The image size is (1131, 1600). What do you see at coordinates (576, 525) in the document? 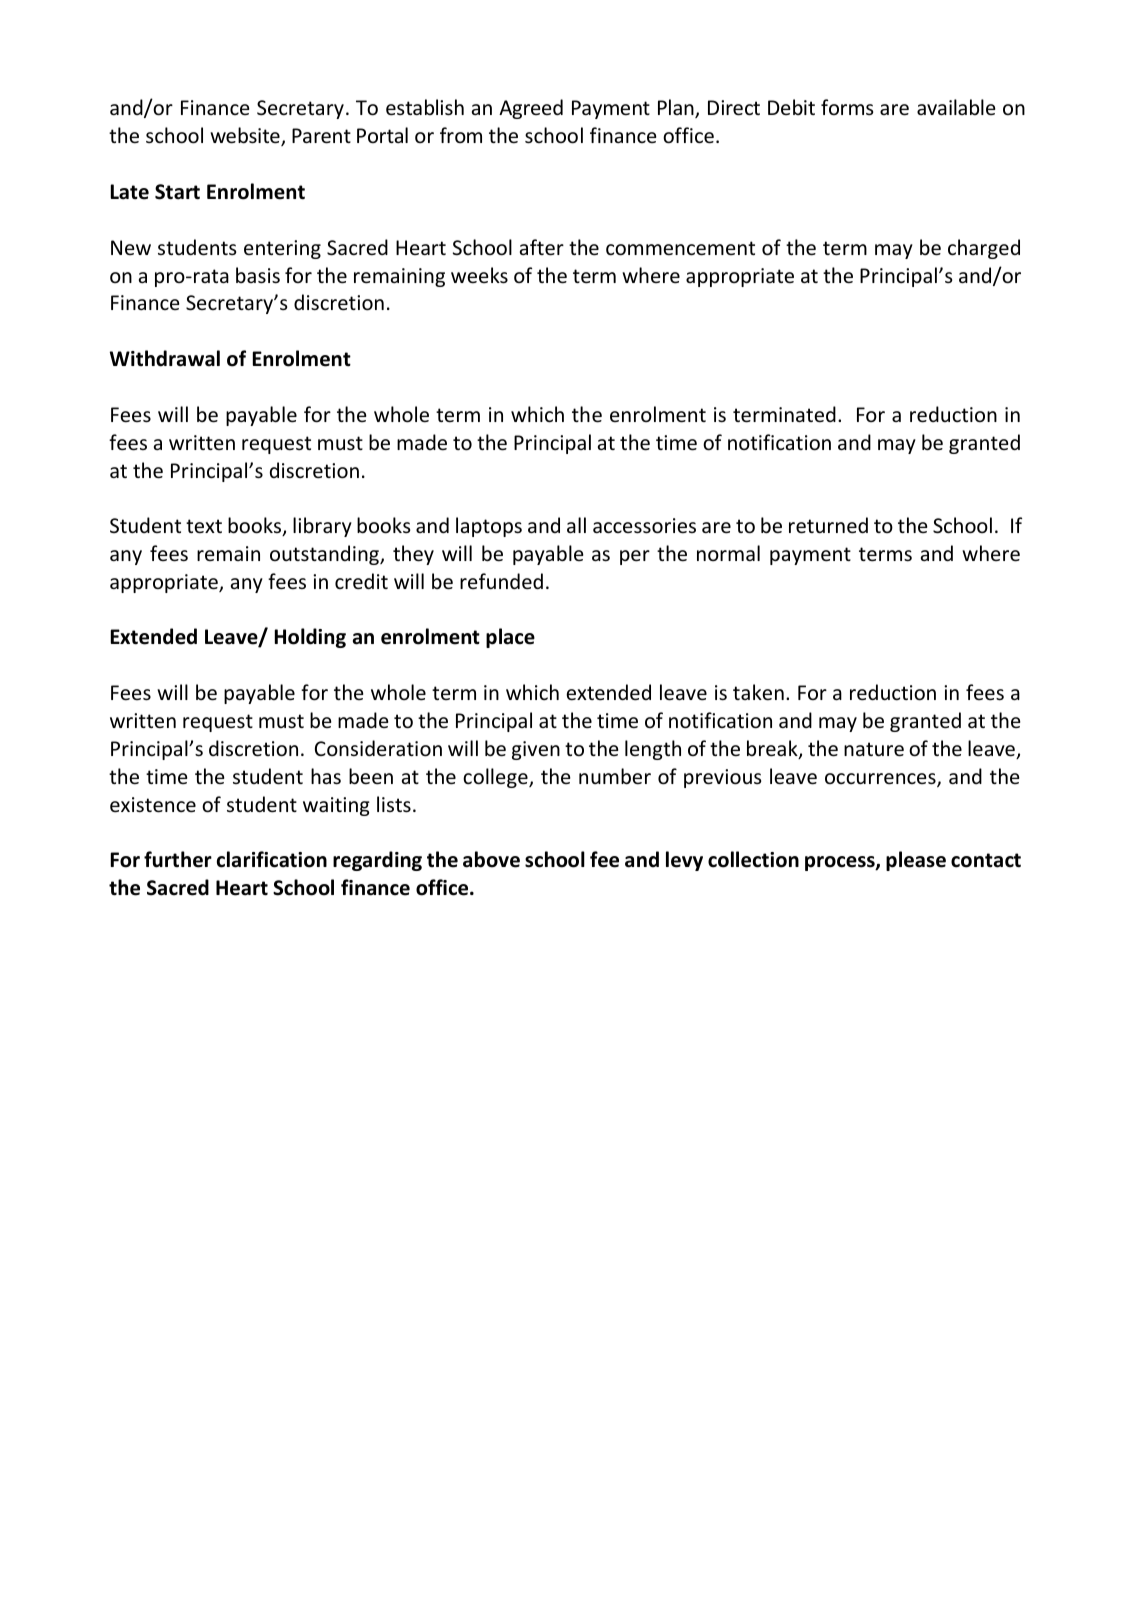
I see `all` at bounding box center [576, 525].
